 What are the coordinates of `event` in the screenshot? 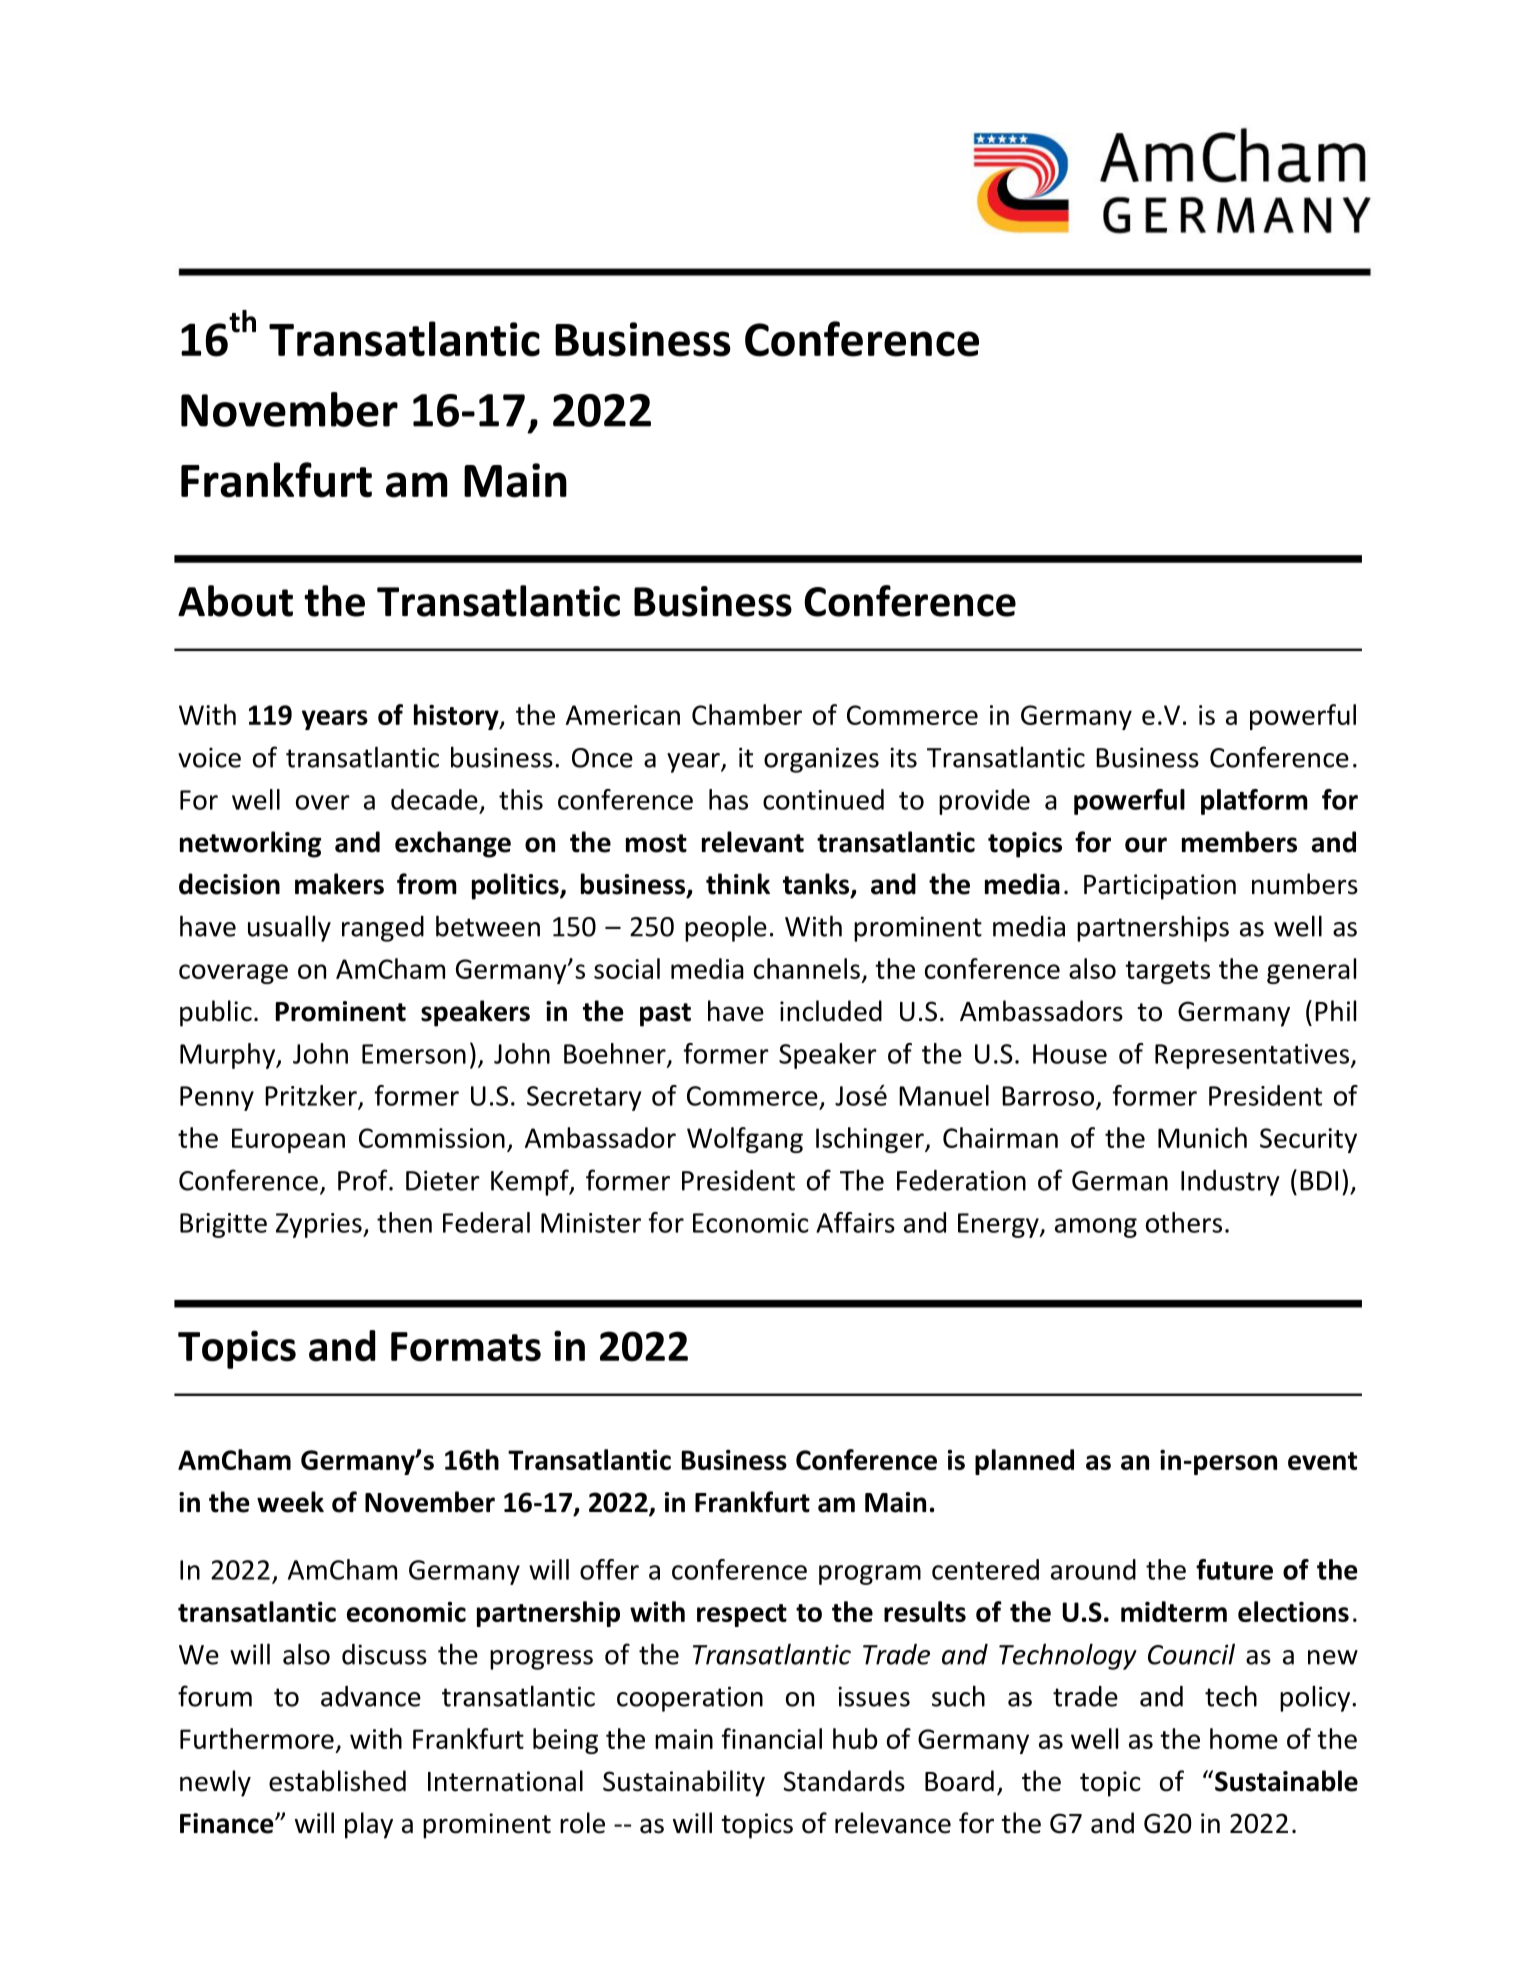 It's located at (1322, 1461).
